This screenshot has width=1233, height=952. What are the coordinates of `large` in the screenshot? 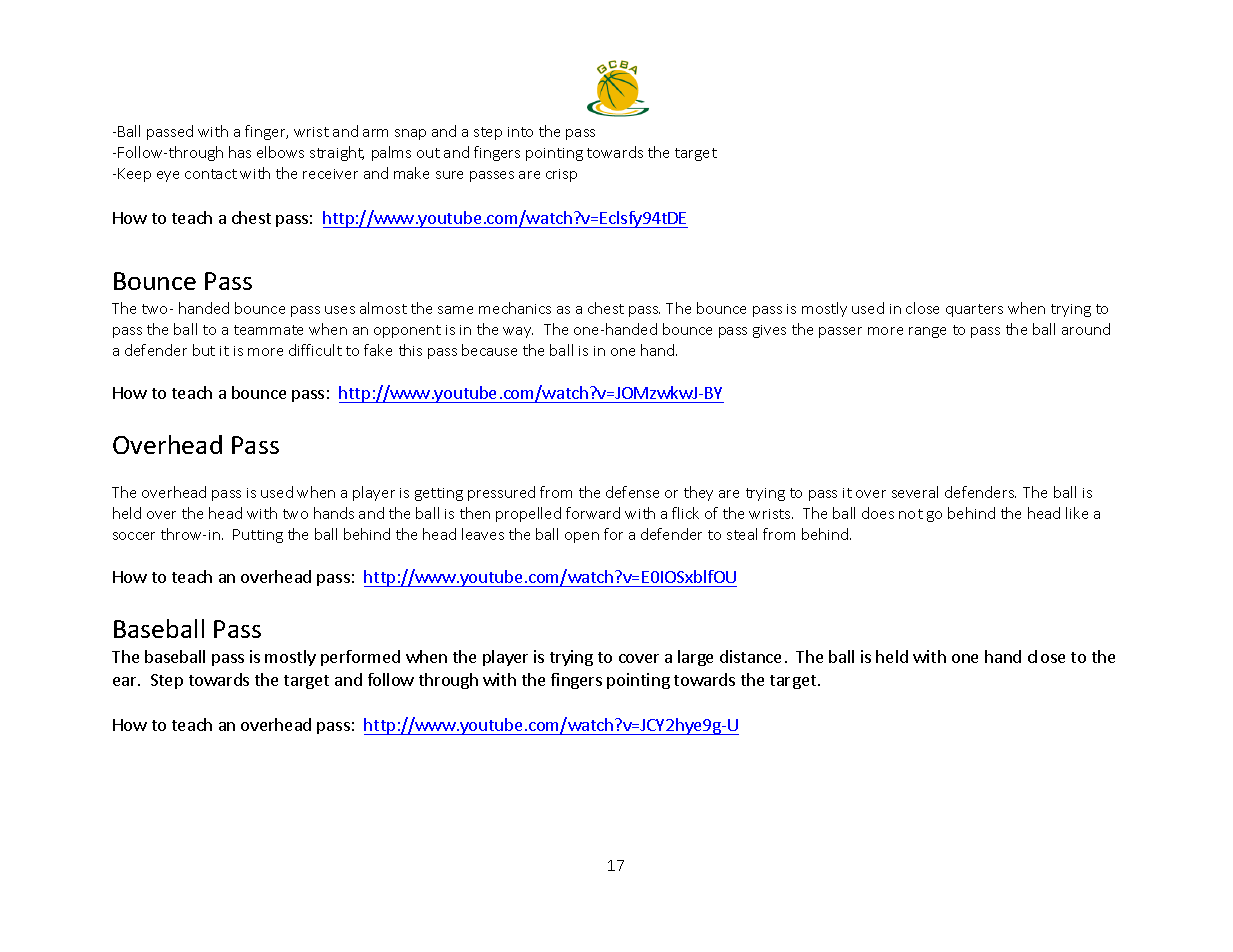 It's located at (695, 658).
